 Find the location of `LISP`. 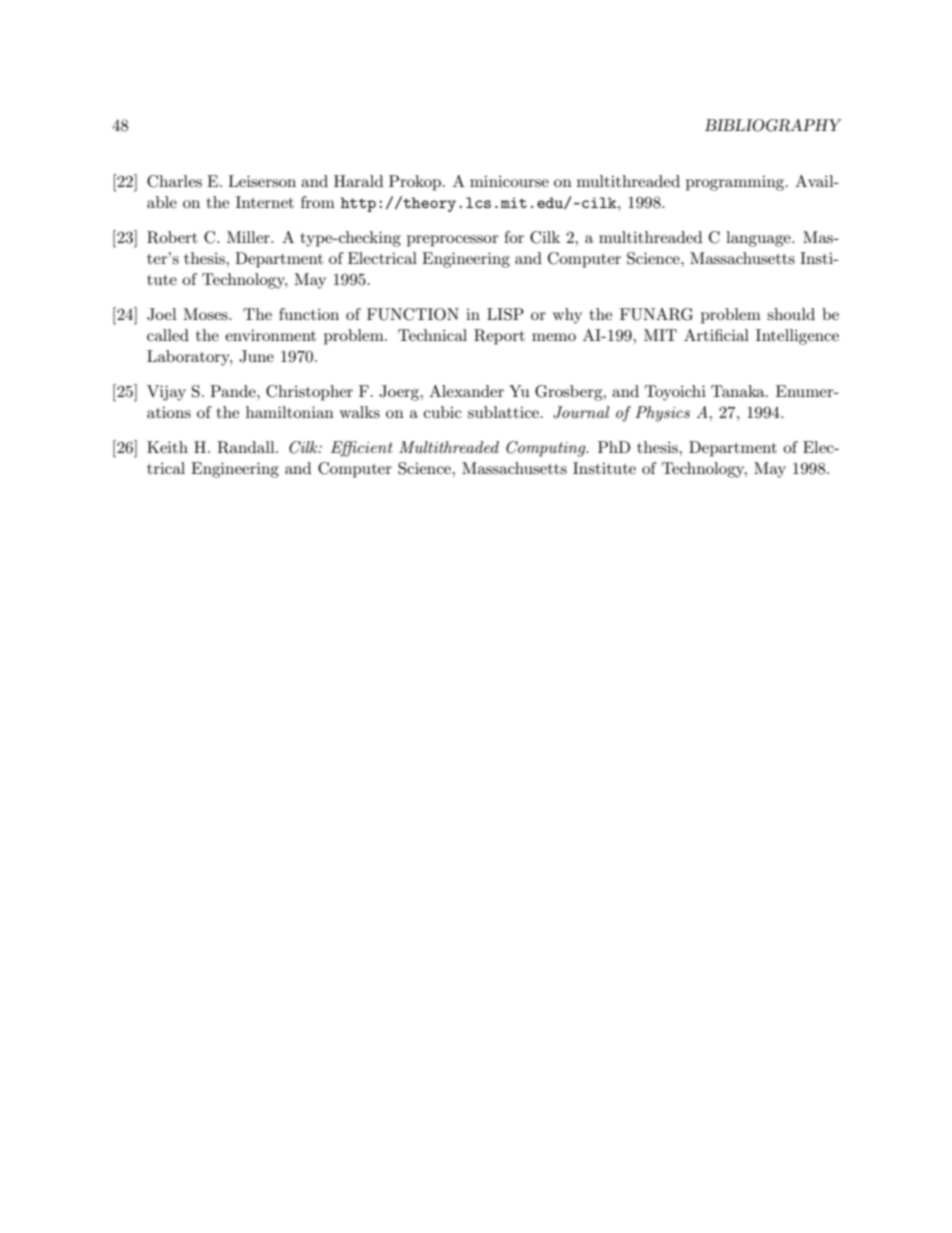

LISP is located at coordinates (505, 314).
